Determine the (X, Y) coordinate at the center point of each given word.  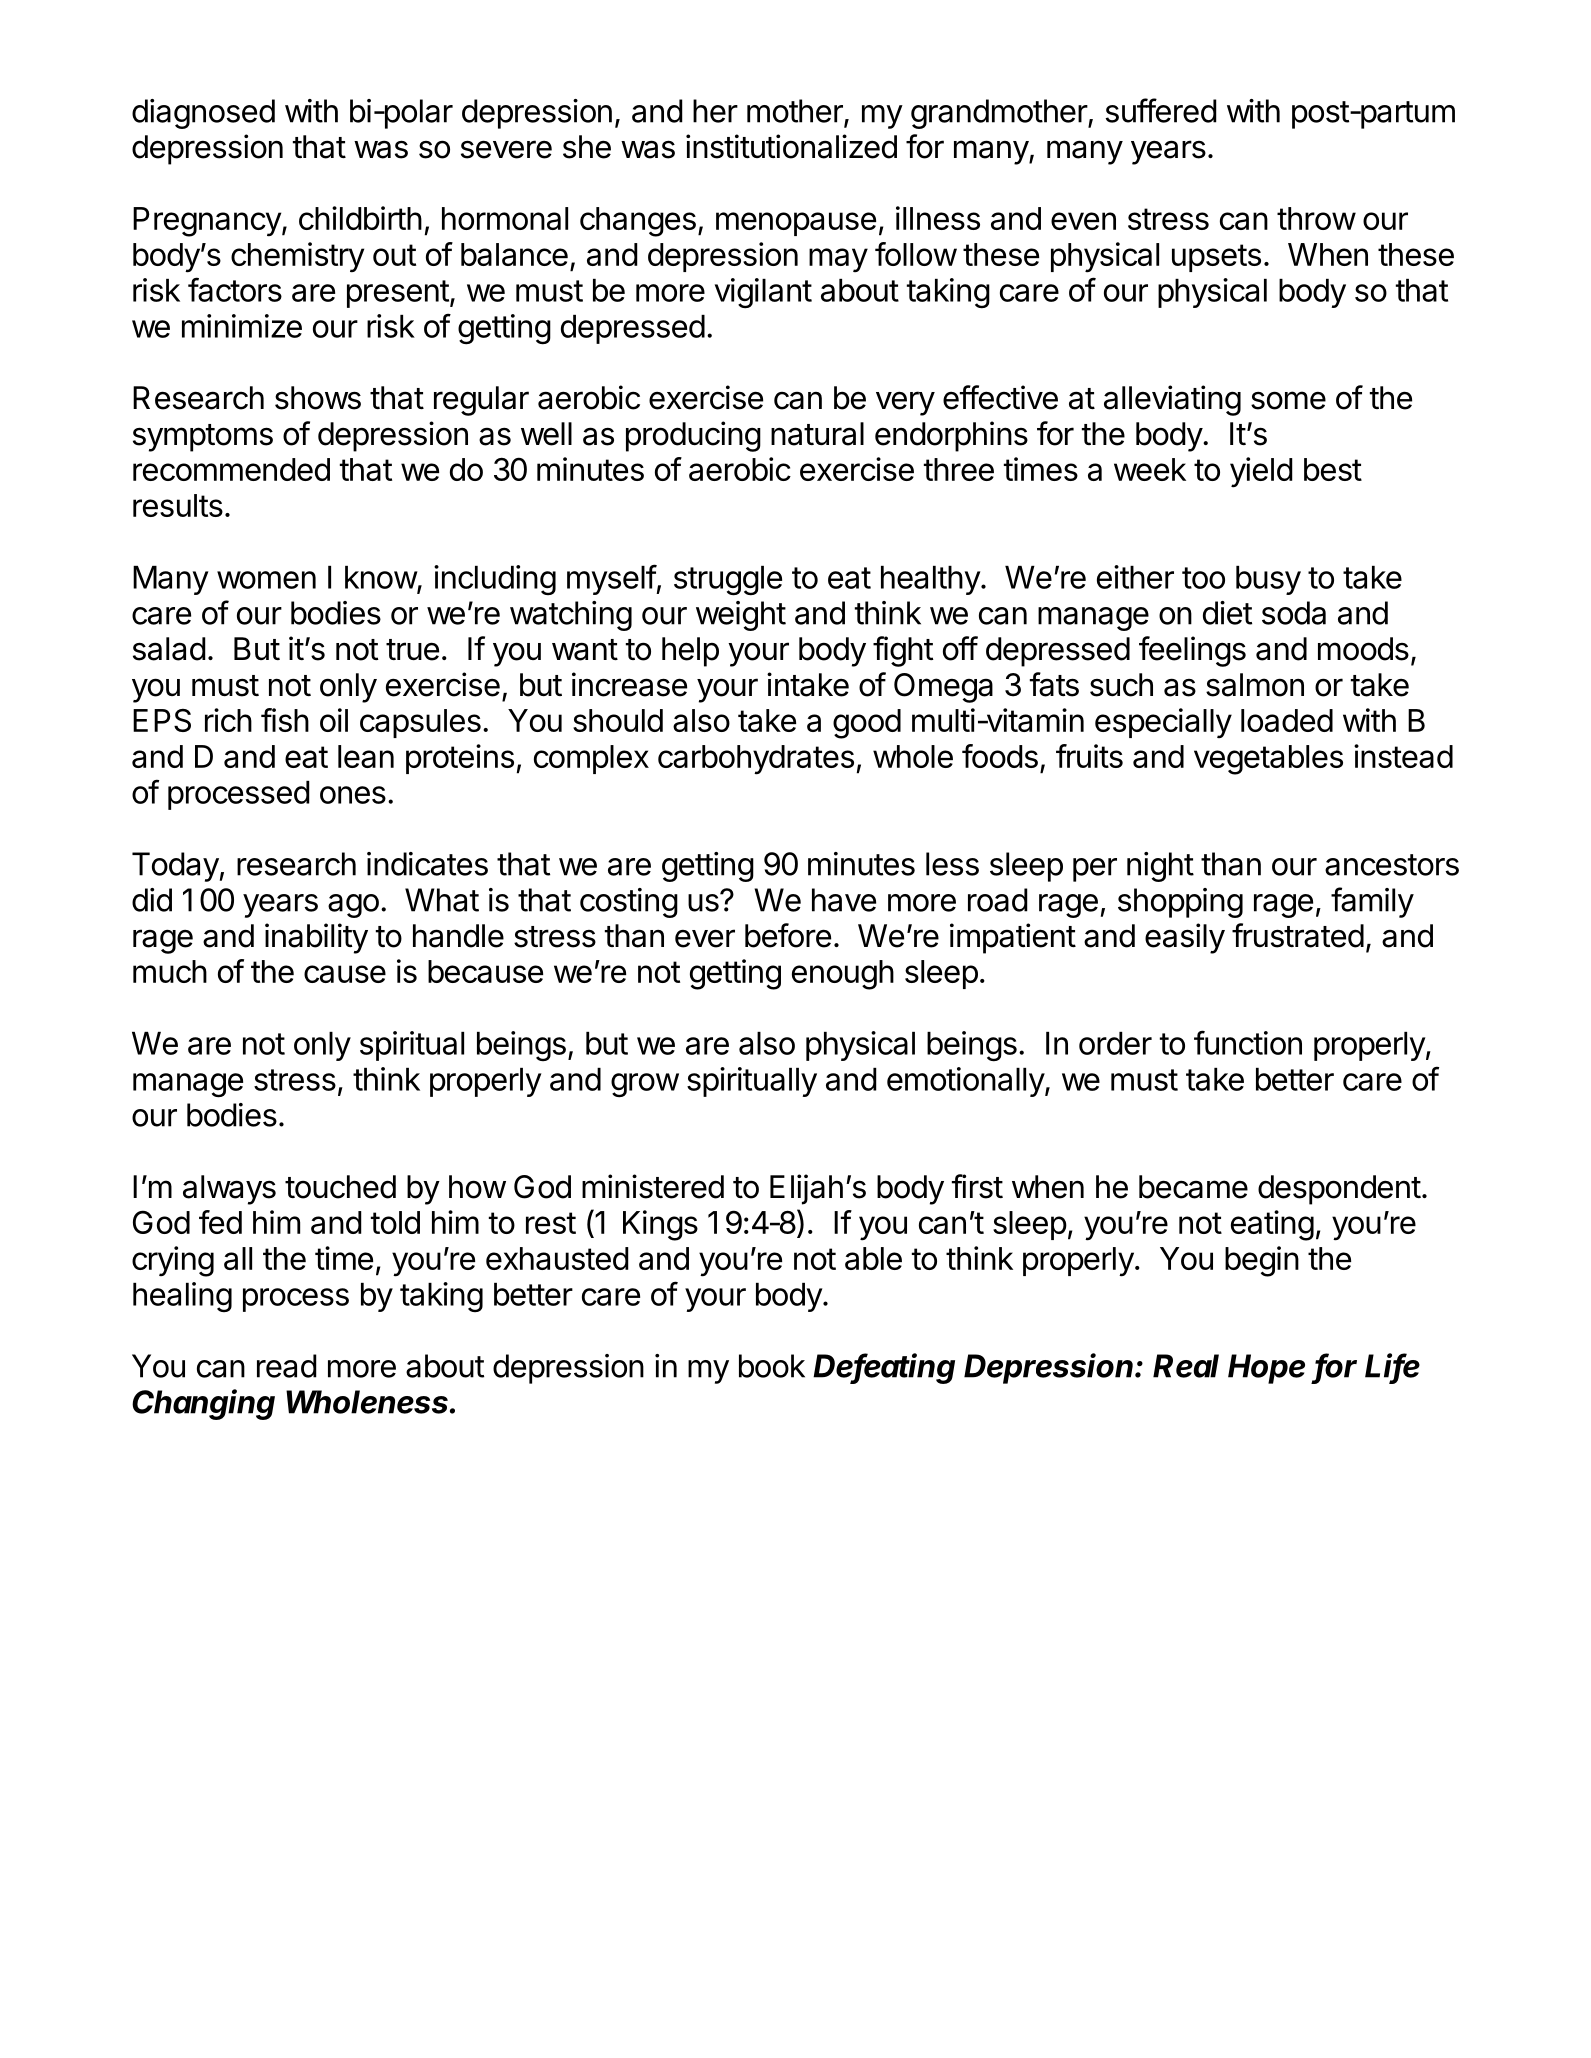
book (772, 1366)
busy (1268, 580)
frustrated (1298, 935)
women (266, 580)
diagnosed (203, 114)
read (287, 1366)
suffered (1161, 110)
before (788, 935)
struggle (728, 581)
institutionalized (791, 146)
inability (316, 938)
